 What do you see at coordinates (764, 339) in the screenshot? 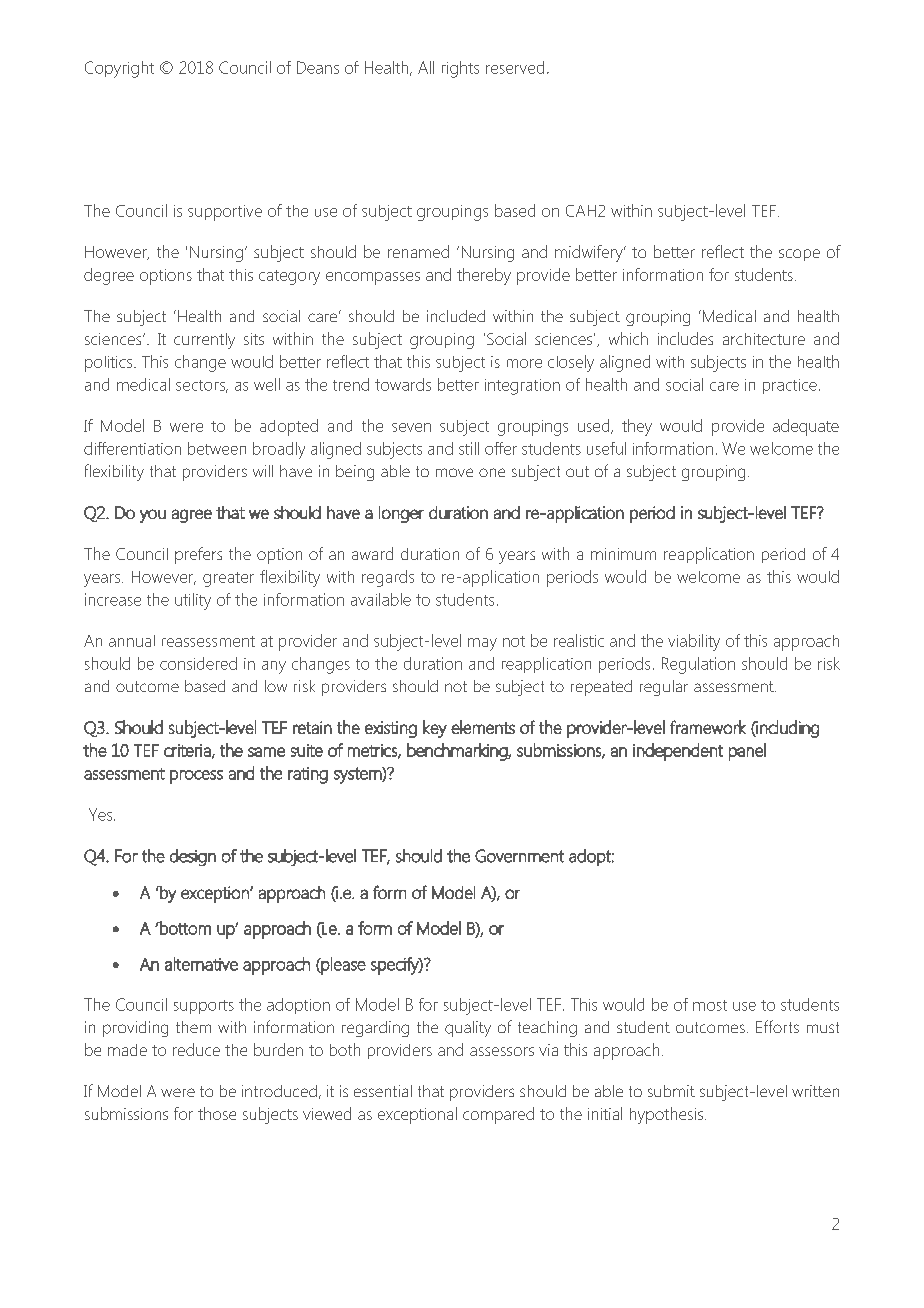
I see `architecture` at bounding box center [764, 339].
